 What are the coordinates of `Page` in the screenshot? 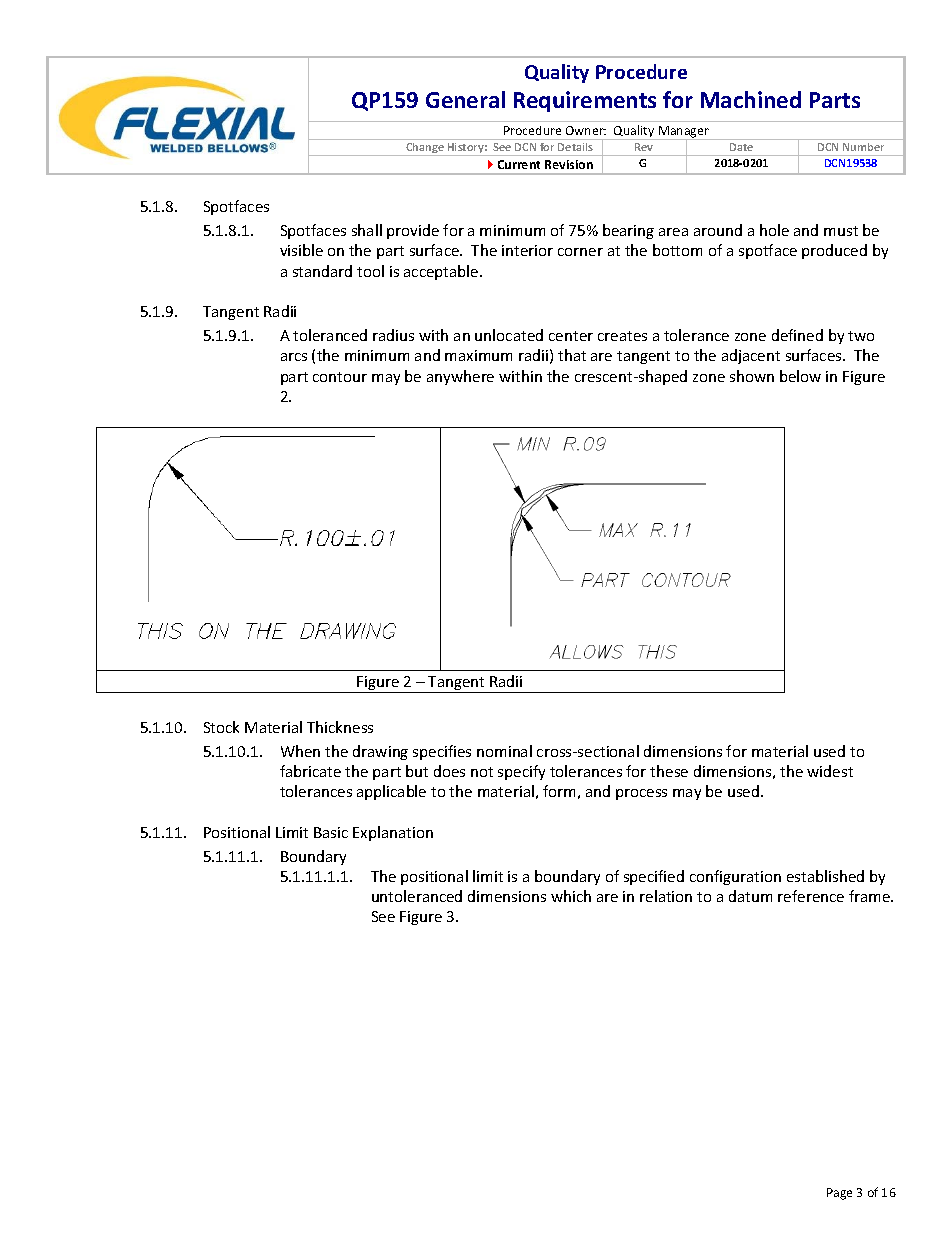 It's located at (839, 1194).
